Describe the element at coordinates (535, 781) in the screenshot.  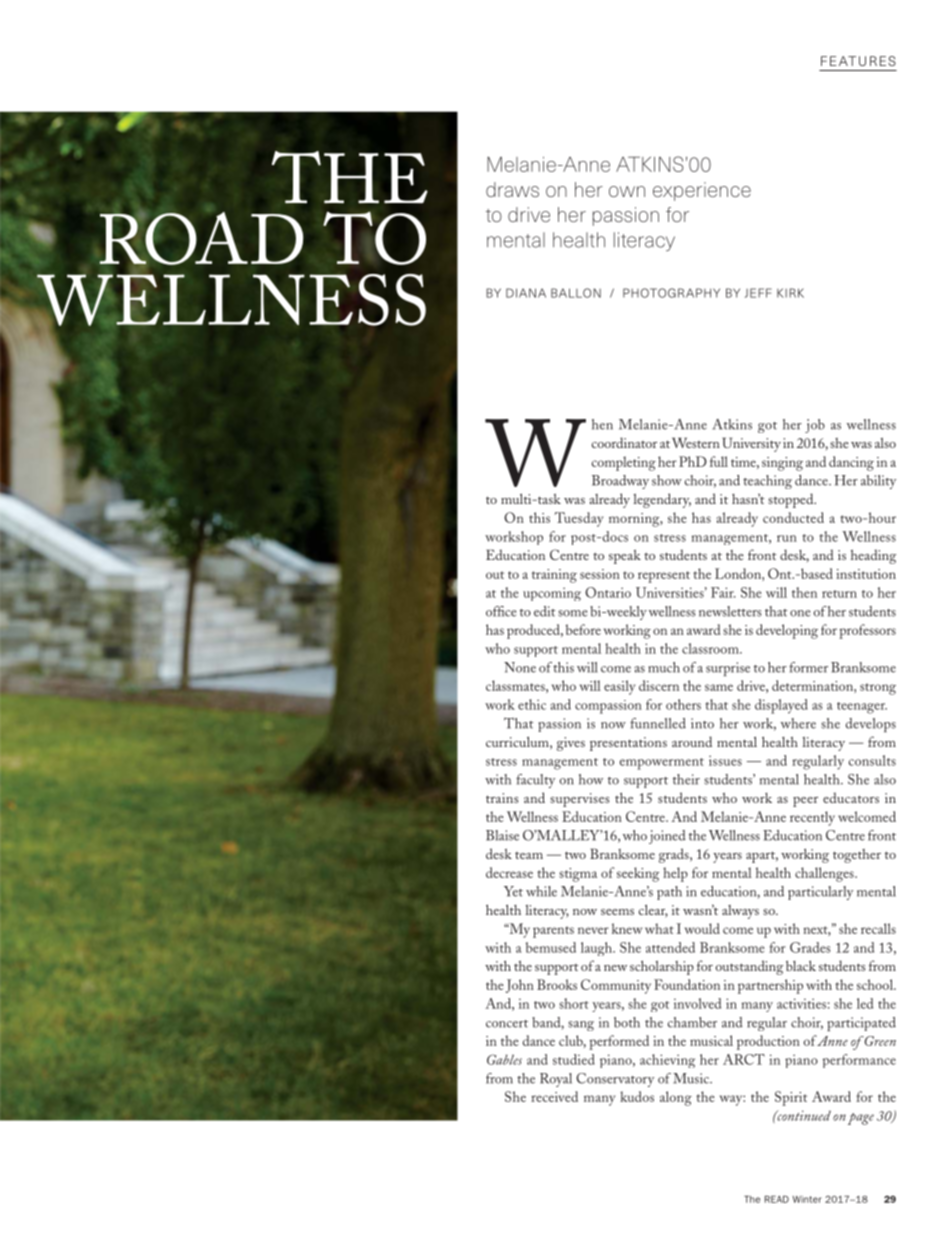
I see `faculty` at that location.
